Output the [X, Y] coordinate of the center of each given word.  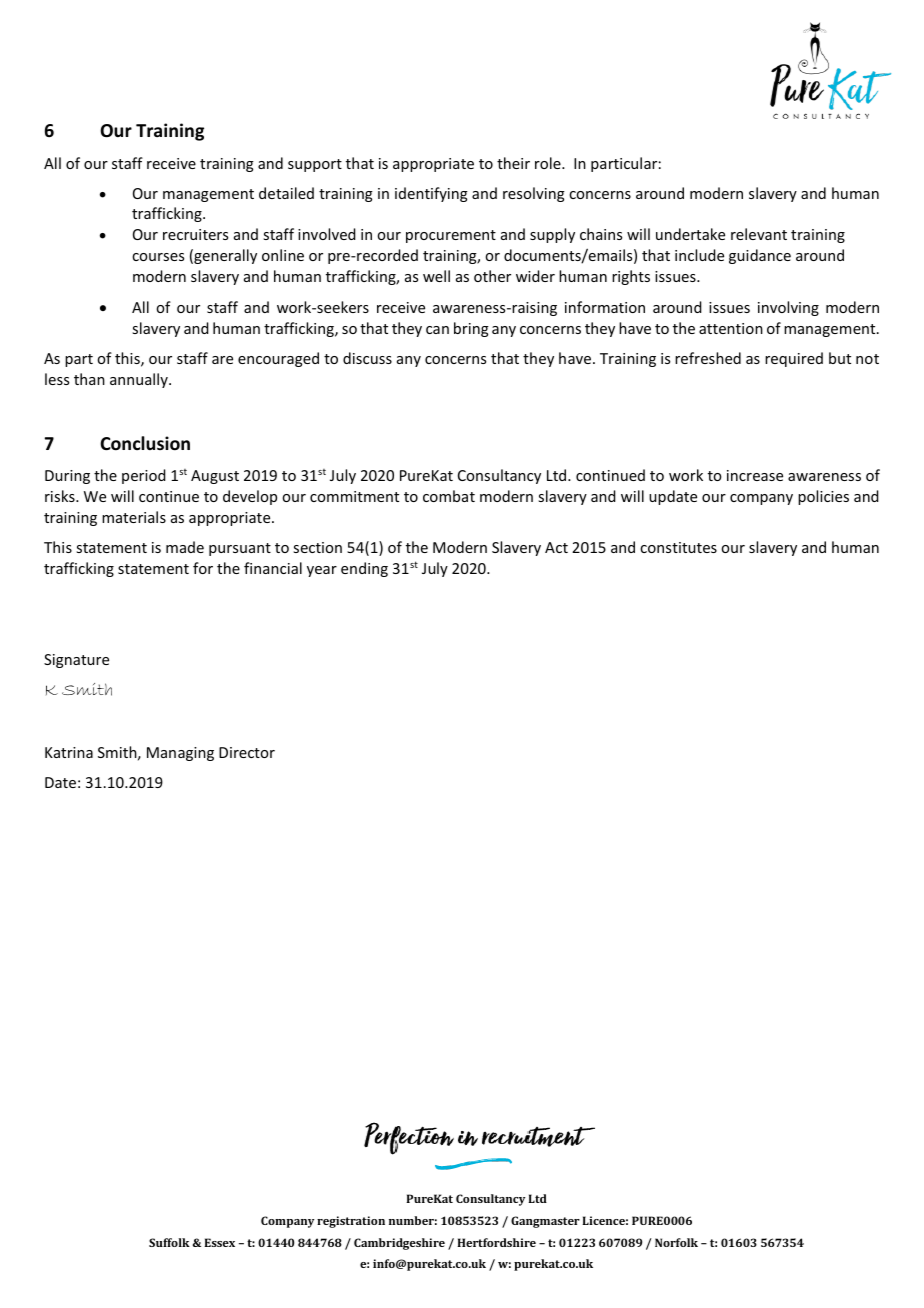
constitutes [678, 547]
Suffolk [169, 1242]
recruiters [195, 234]
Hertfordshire [496, 1242]
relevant [759, 234]
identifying [431, 194]
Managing [180, 754]
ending [364, 569]
